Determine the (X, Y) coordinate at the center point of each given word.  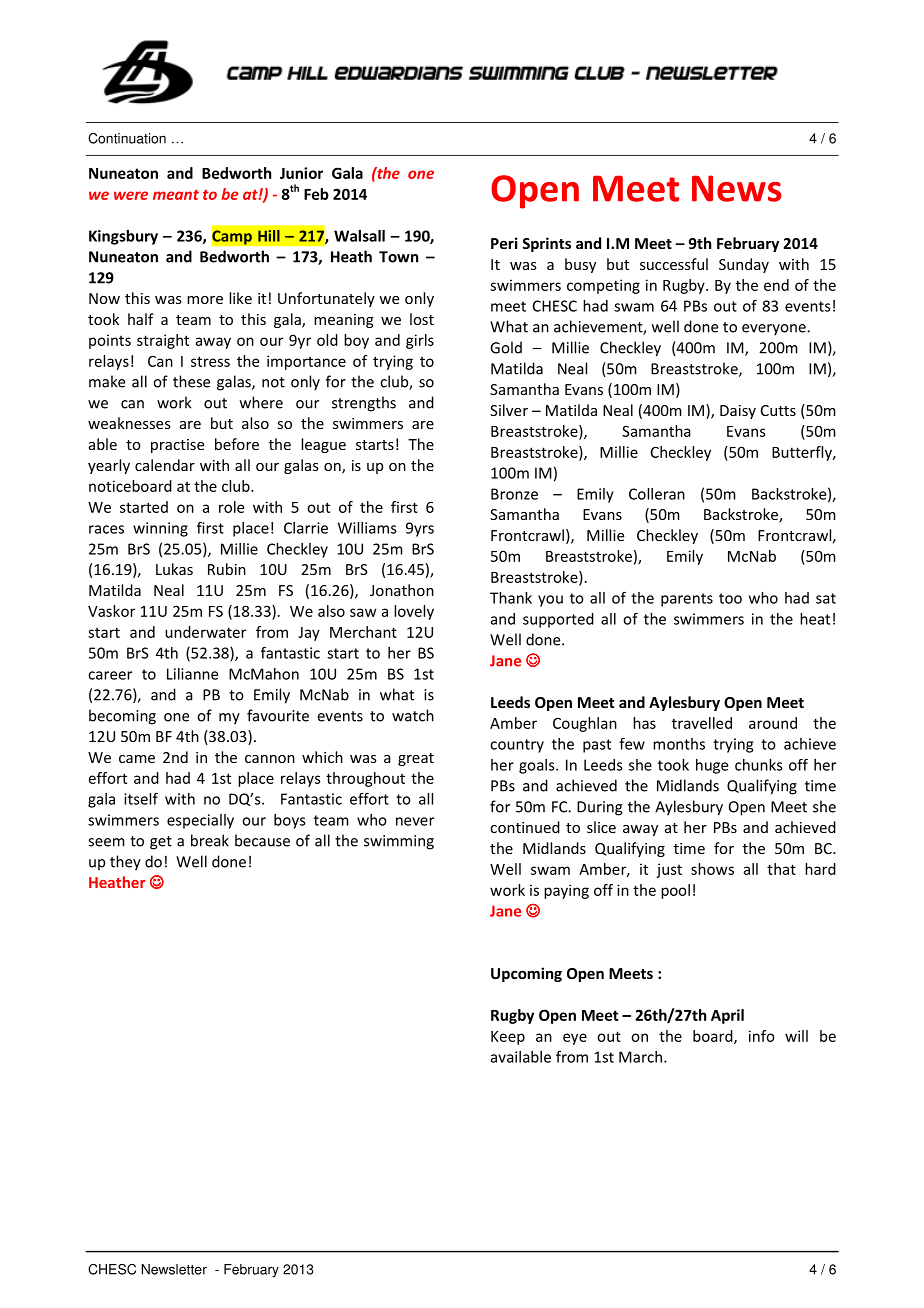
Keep (508, 1038)
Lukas (174, 569)
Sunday (744, 265)
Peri (504, 243)
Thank (511, 598)
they (125, 863)
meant (176, 194)
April (727, 1016)
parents (687, 600)
